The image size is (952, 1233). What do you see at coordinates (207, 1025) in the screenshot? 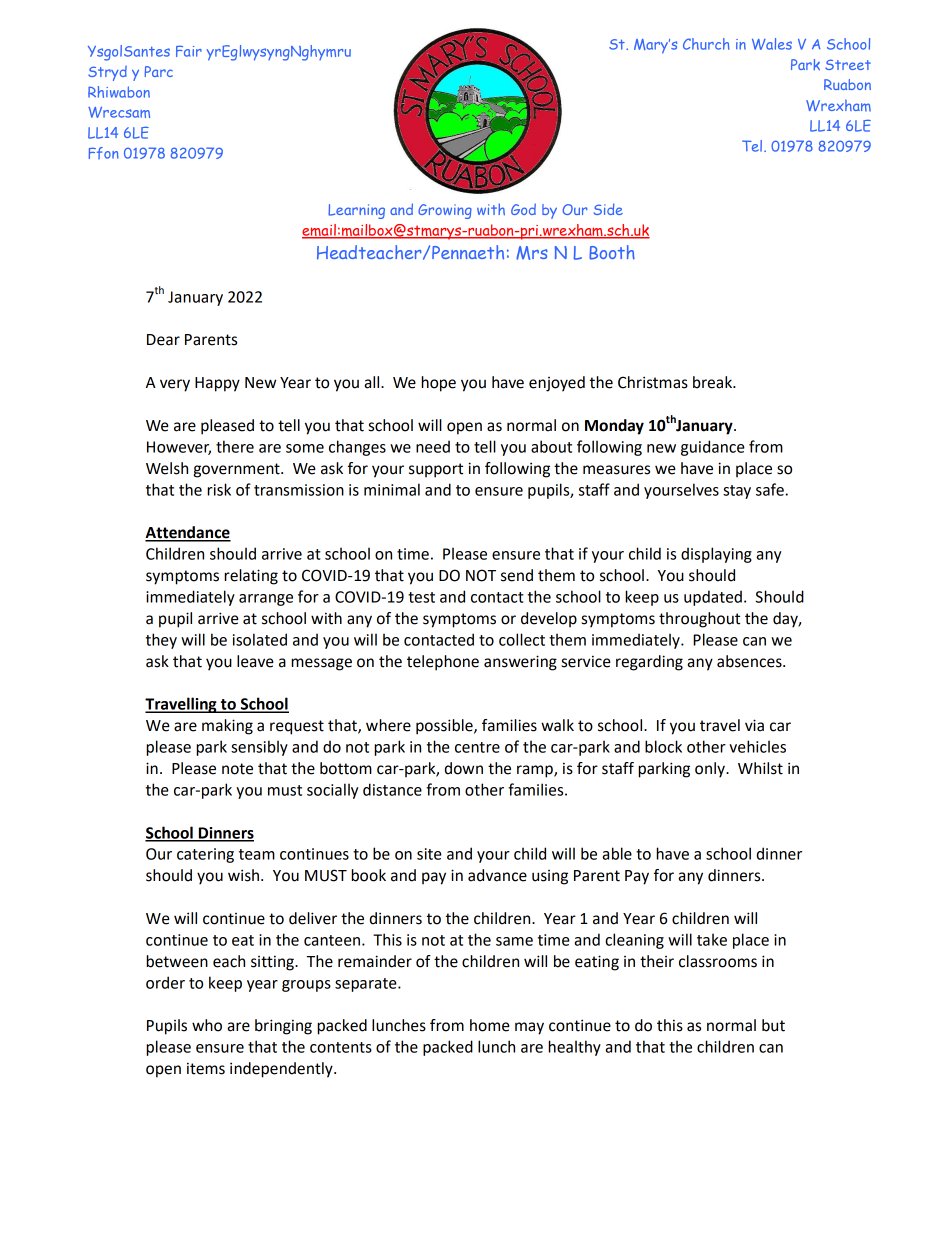
I see `who` at bounding box center [207, 1025].
